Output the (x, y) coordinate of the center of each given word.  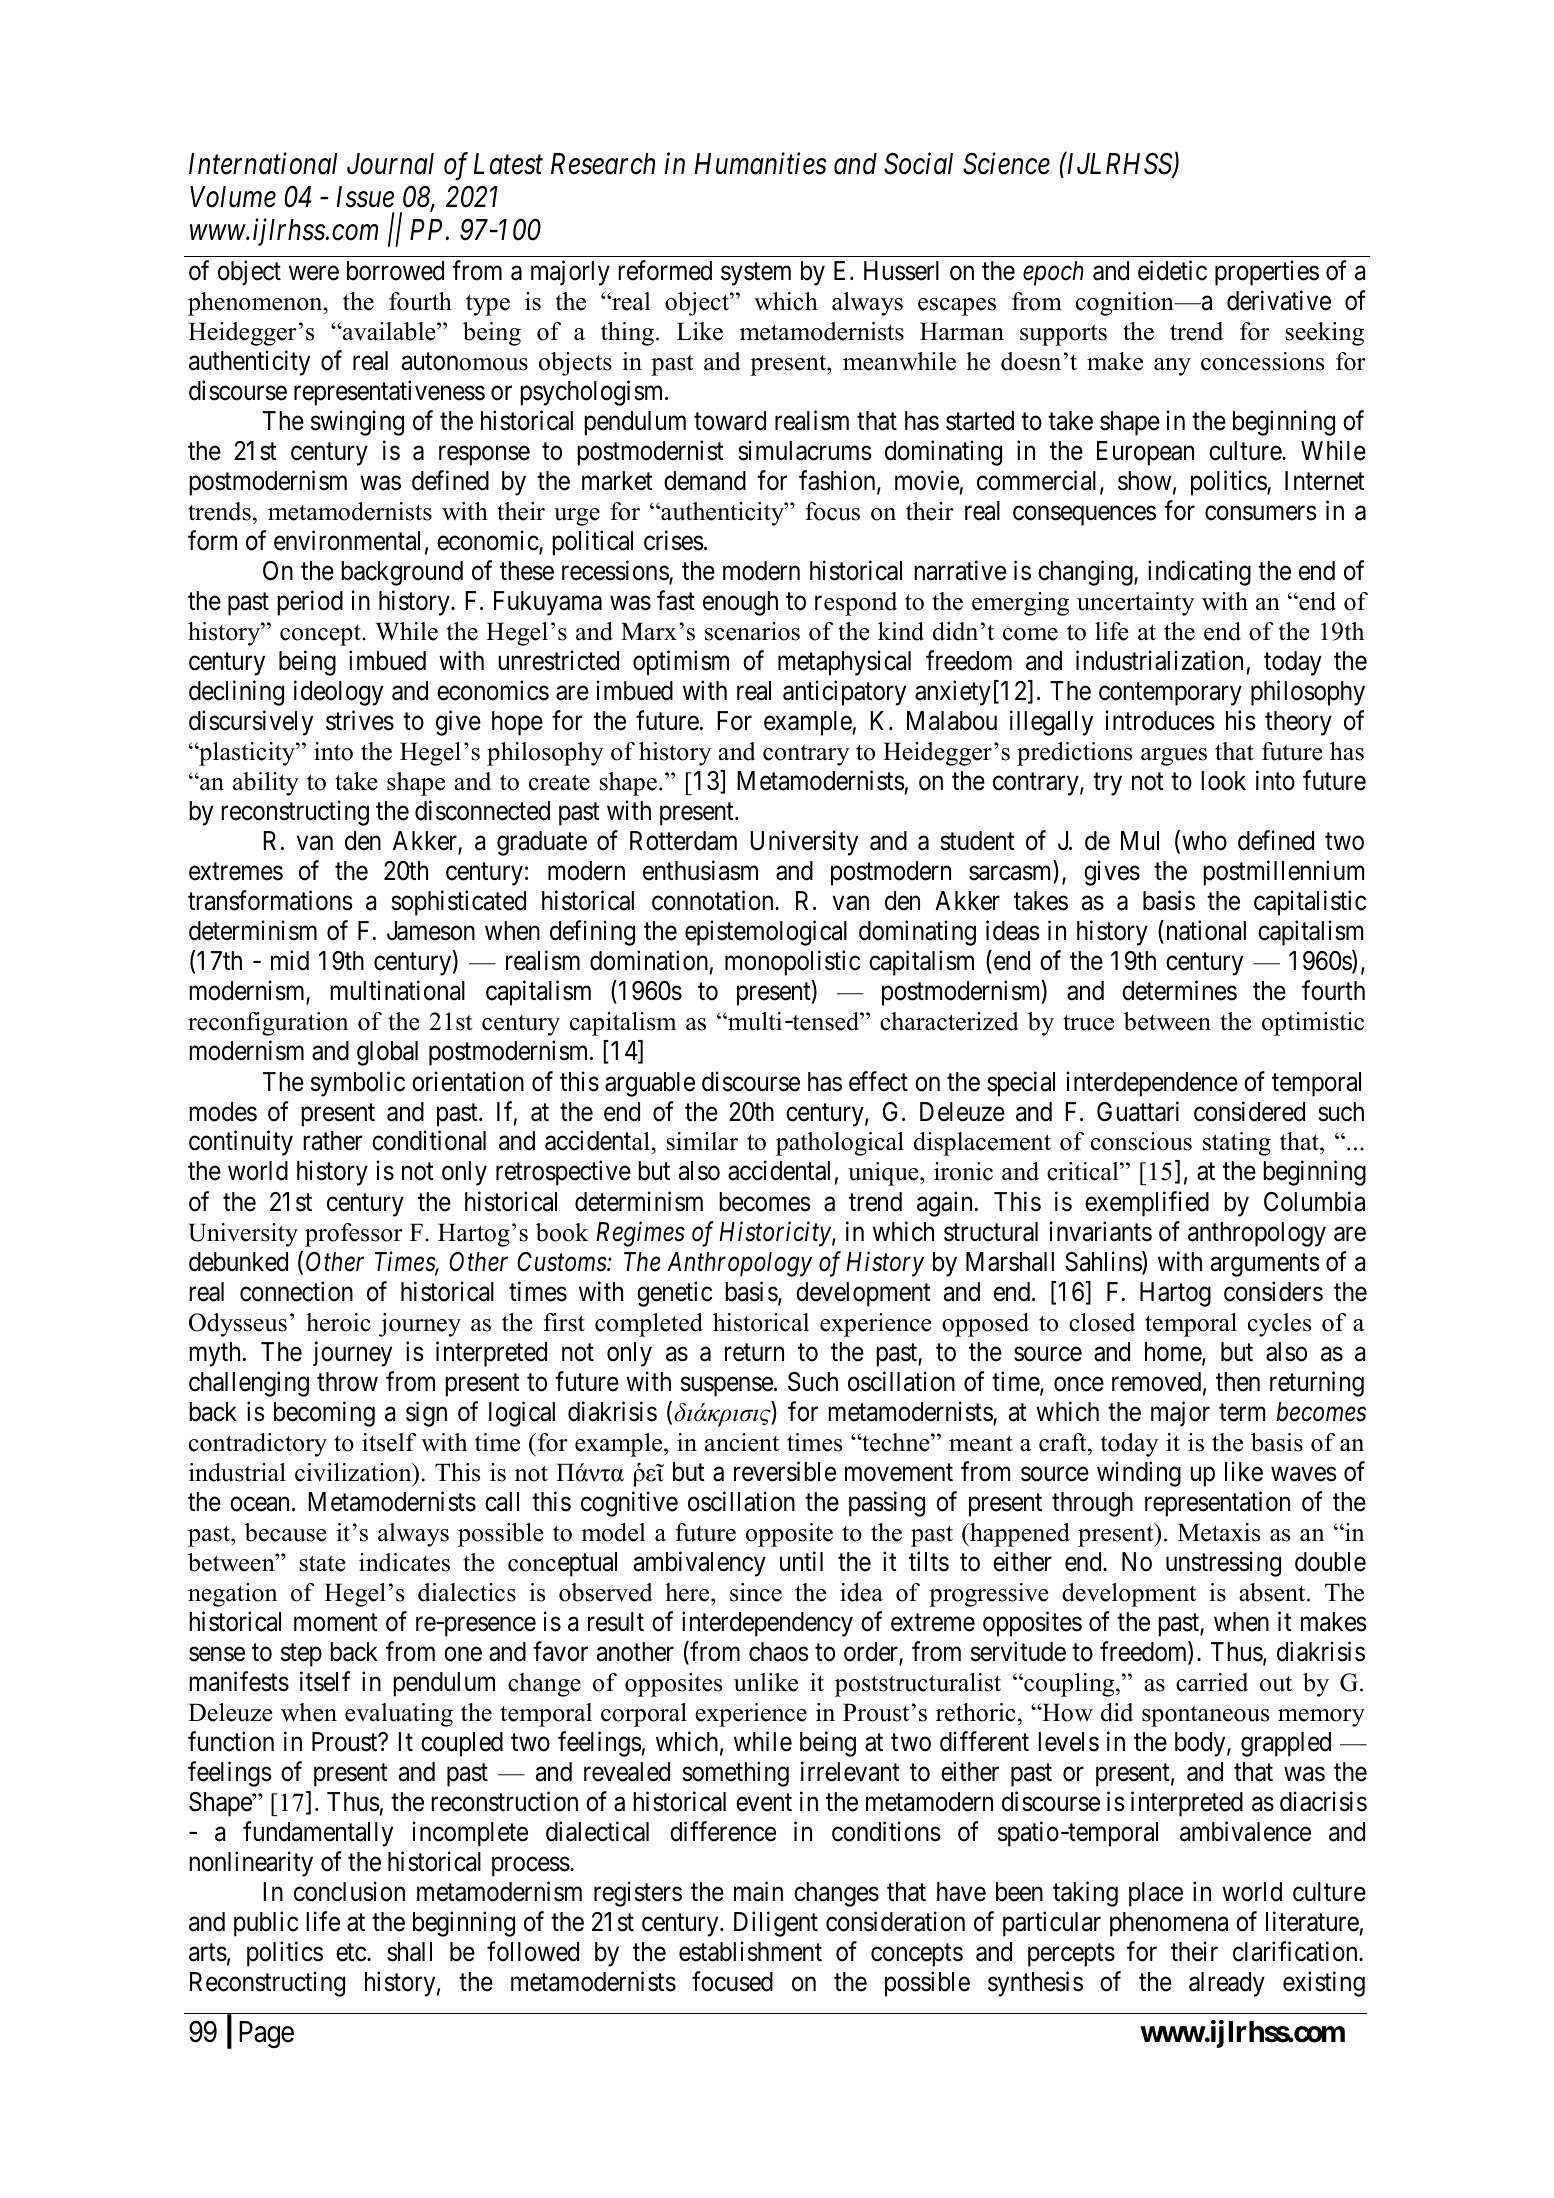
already (1227, 1984)
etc (352, 1953)
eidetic (1172, 270)
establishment (750, 1952)
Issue (365, 197)
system (756, 274)
